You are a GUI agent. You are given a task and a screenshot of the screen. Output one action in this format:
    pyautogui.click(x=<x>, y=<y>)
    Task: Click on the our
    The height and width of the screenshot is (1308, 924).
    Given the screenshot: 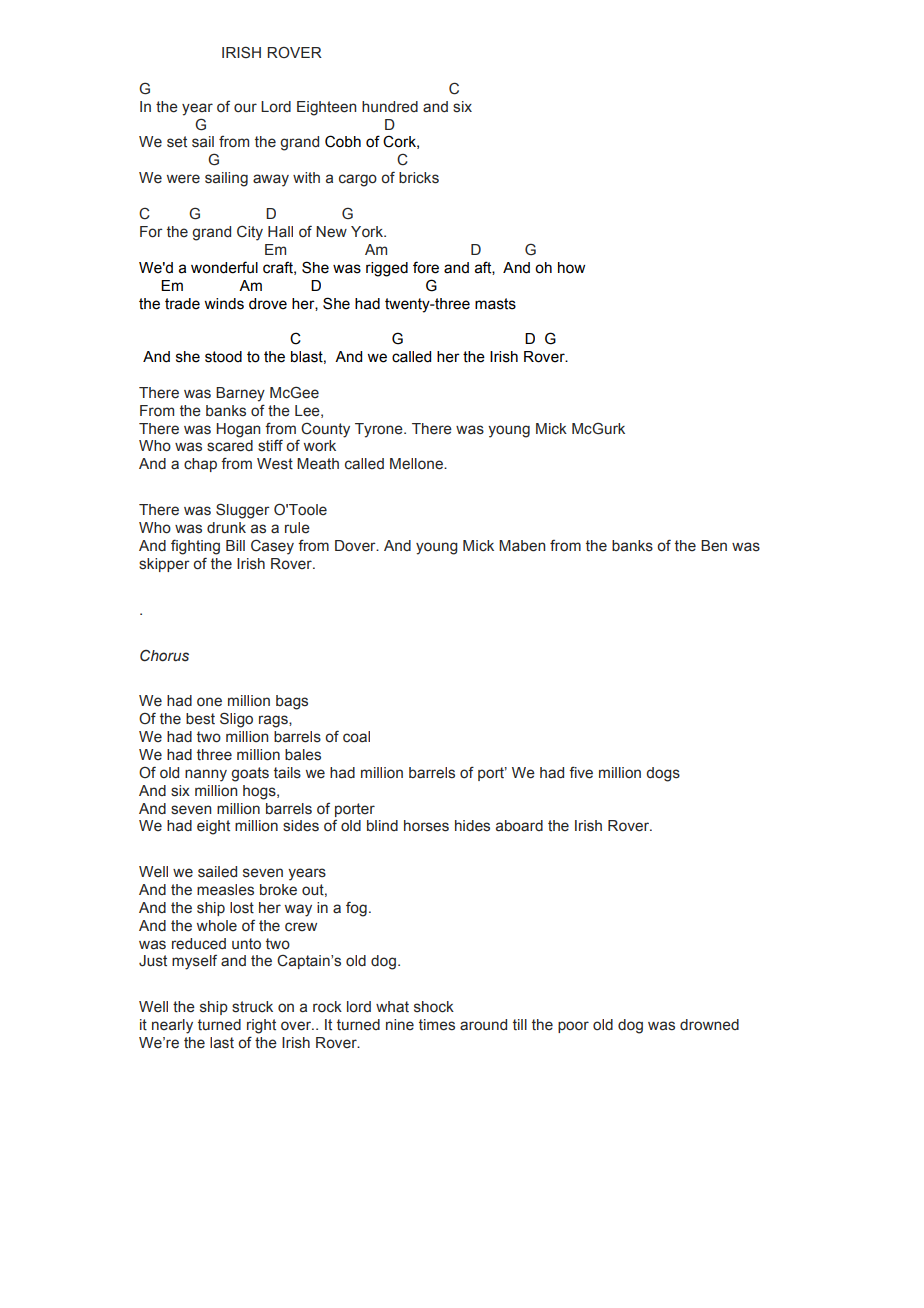 What is the action you would take?
    pyautogui.click(x=245, y=107)
